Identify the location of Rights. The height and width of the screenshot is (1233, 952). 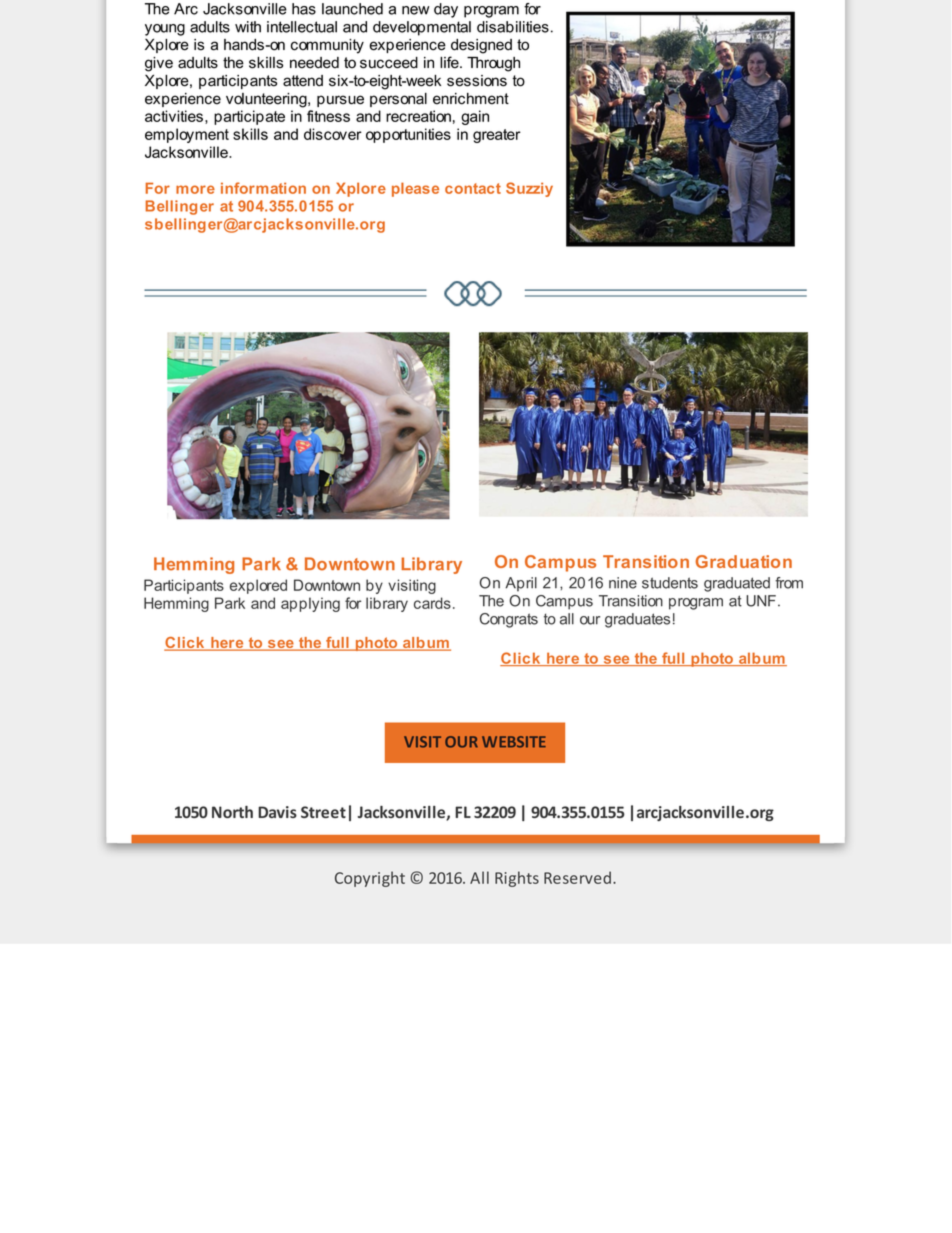
(517, 879).
